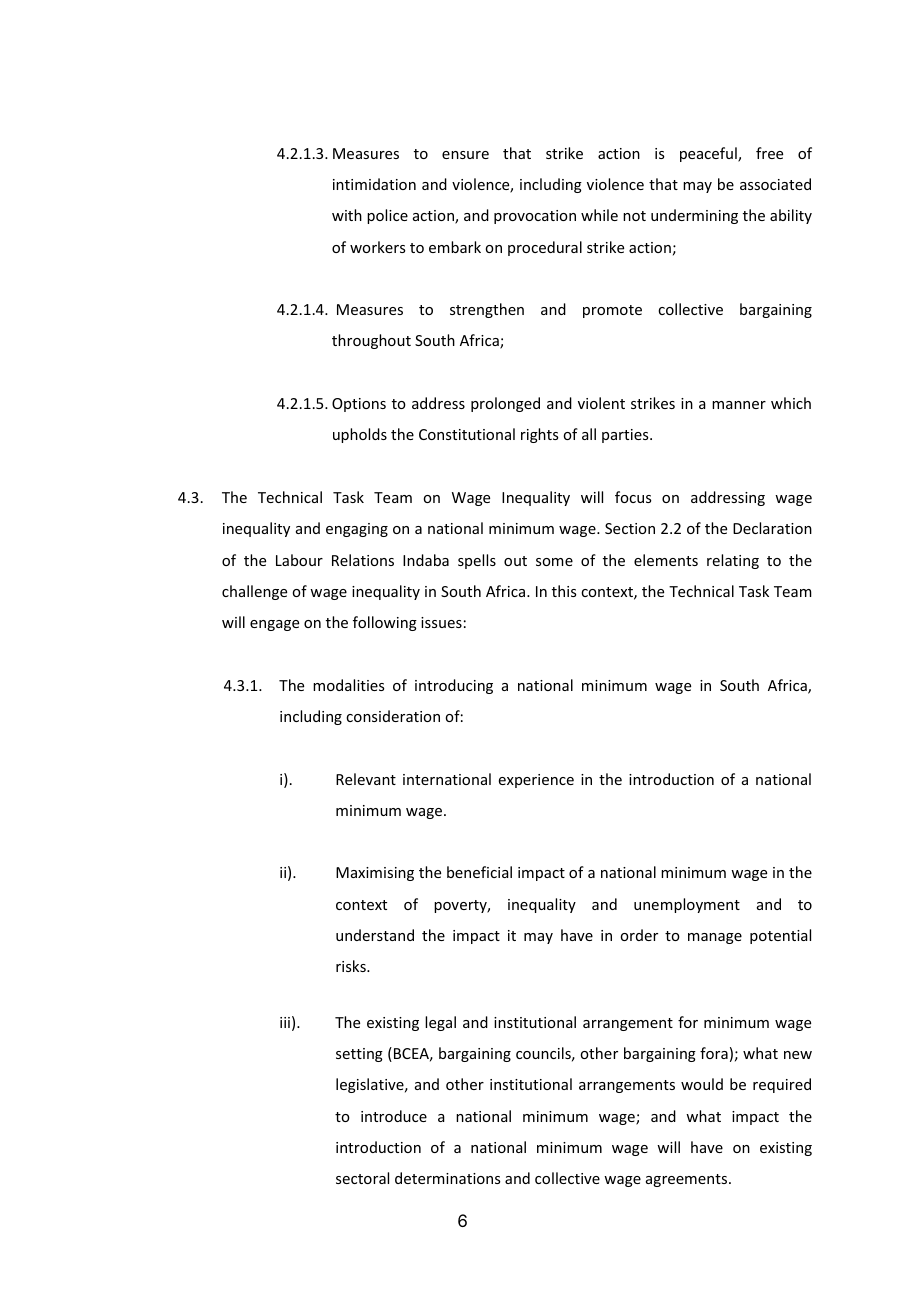 The height and width of the screenshot is (1308, 924). I want to click on with, so click(347, 215).
